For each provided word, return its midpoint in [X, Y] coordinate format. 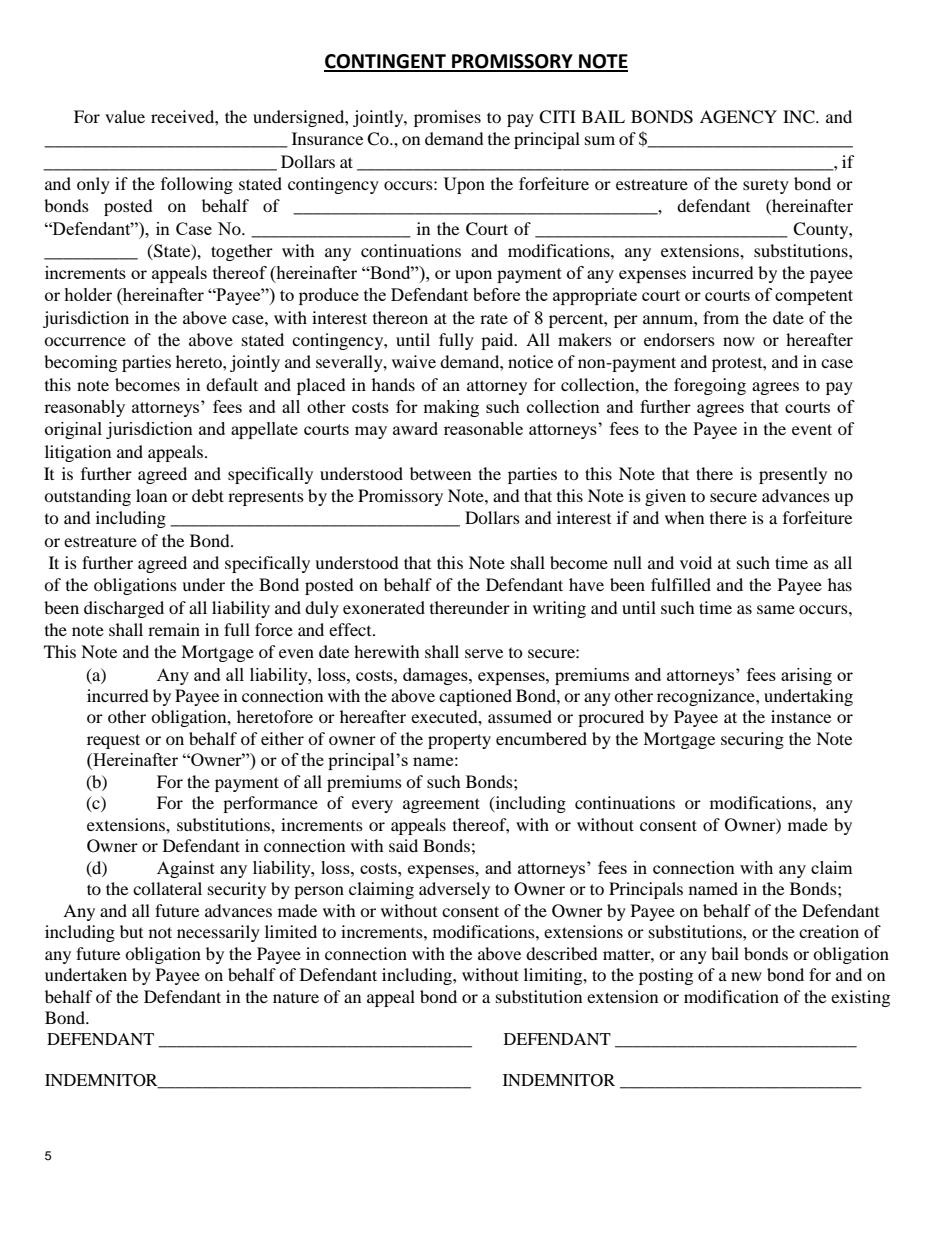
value [125, 116]
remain [174, 629]
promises [447, 118]
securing [752, 740]
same [776, 609]
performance [270, 804]
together [242, 252]
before [496, 294]
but [131, 931]
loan [151, 495]
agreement [441, 805]
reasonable [483, 428]
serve [484, 653]
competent [814, 297]
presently [793, 475]
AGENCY [738, 117]
